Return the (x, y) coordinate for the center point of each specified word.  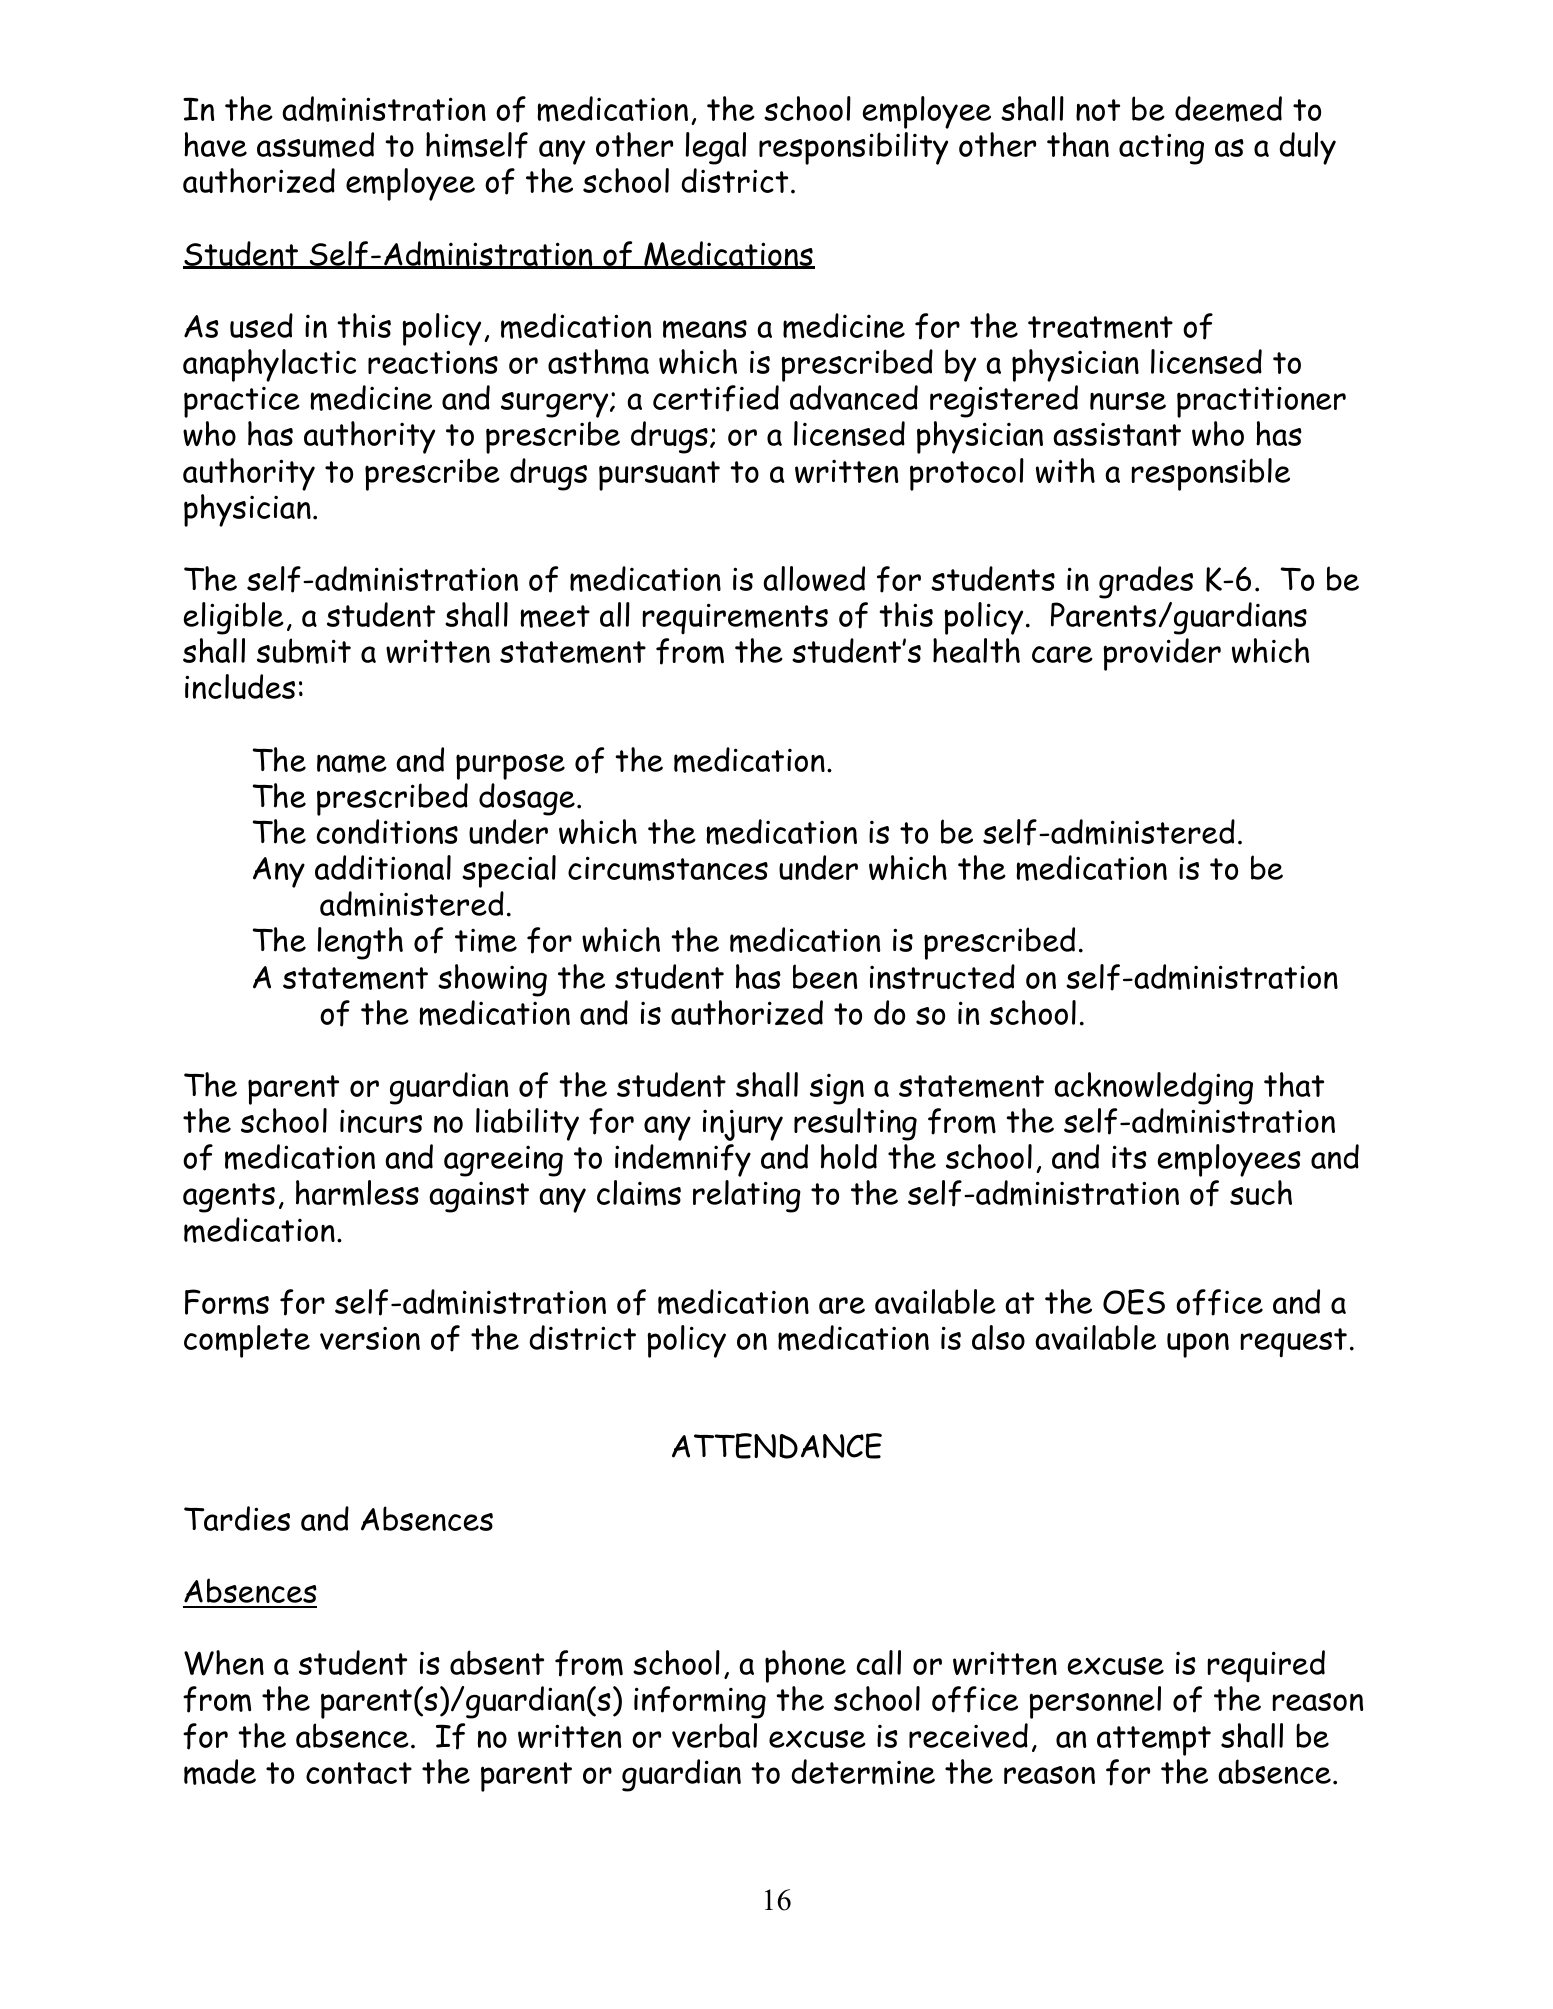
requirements (735, 618)
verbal (714, 1735)
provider (1162, 654)
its (1129, 1157)
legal (716, 148)
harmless (357, 1193)
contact (359, 1773)
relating (747, 1196)
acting (1161, 149)
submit (304, 651)
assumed (315, 145)
